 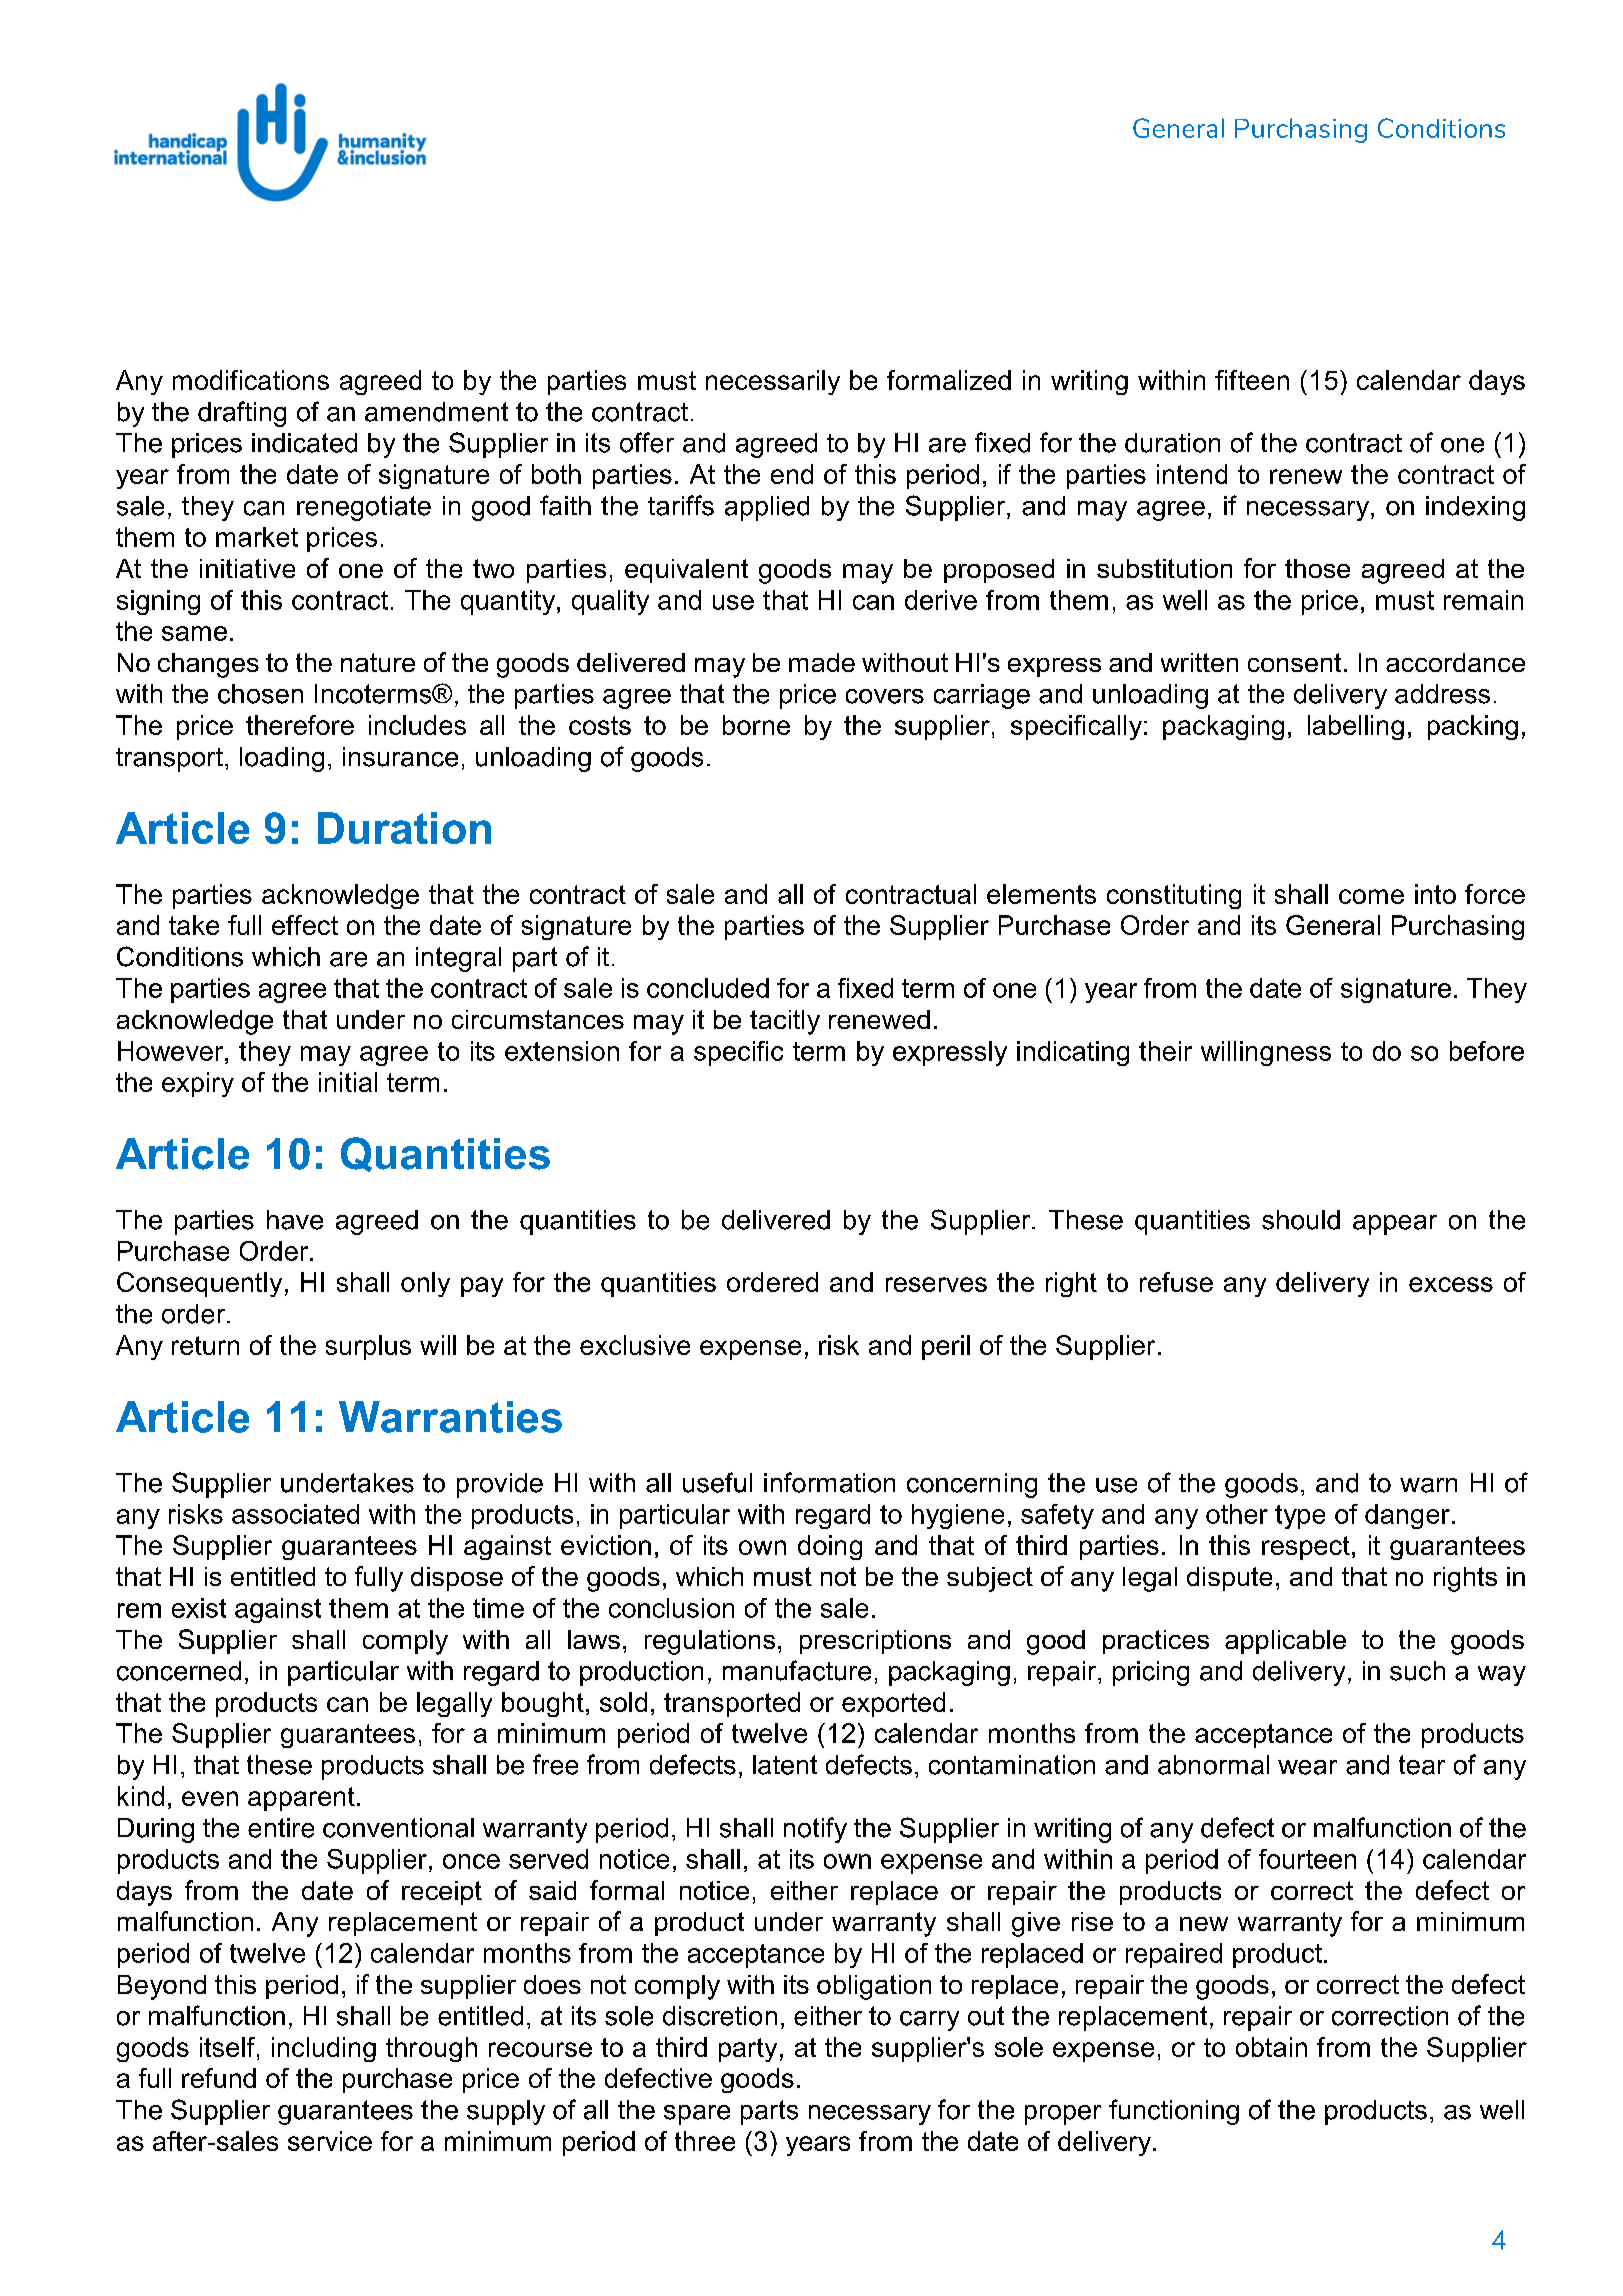 What do you see at coordinates (295, 1220) in the image?
I see `have` at bounding box center [295, 1220].
